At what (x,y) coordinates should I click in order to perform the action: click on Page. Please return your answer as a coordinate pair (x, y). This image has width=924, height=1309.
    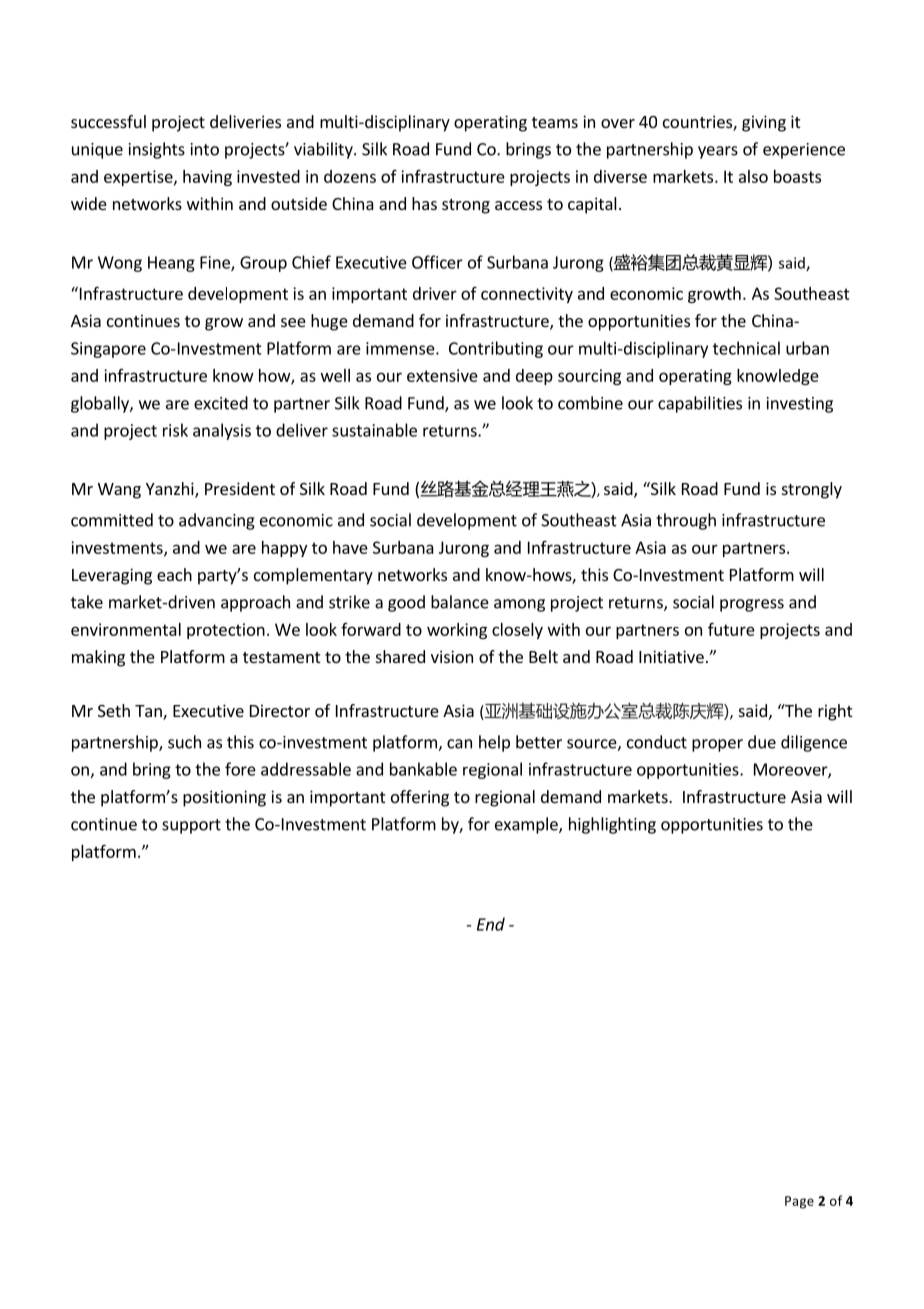
    Looking at the image, I should click on (799, 1202).
